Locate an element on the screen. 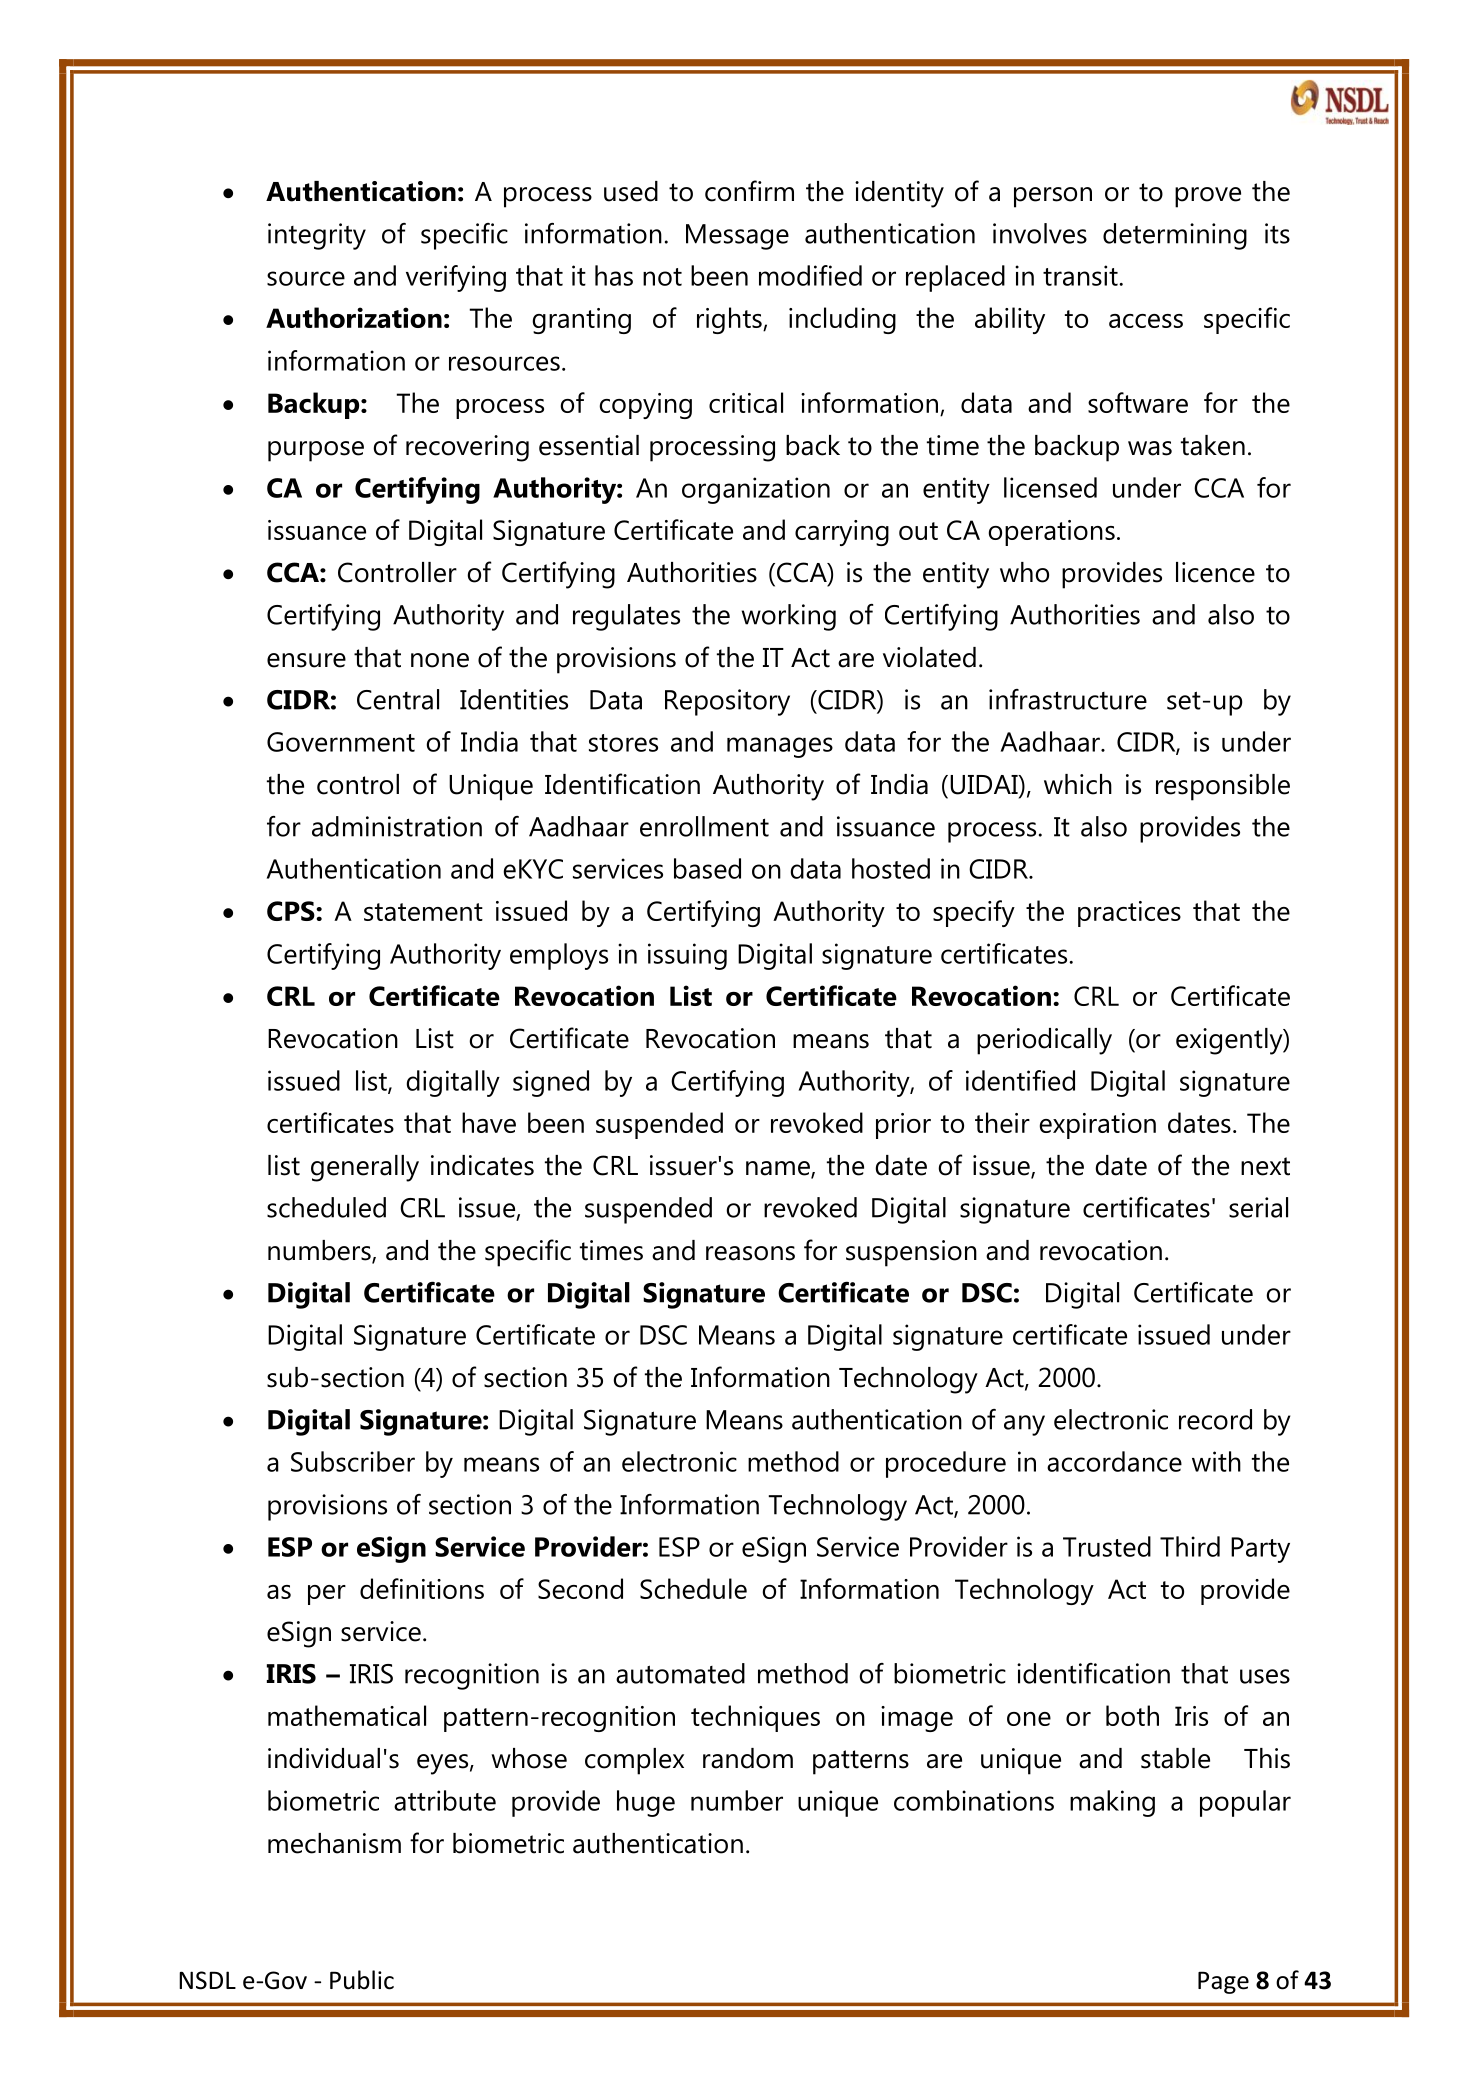  Public is located at coordinates (362, 1980).
